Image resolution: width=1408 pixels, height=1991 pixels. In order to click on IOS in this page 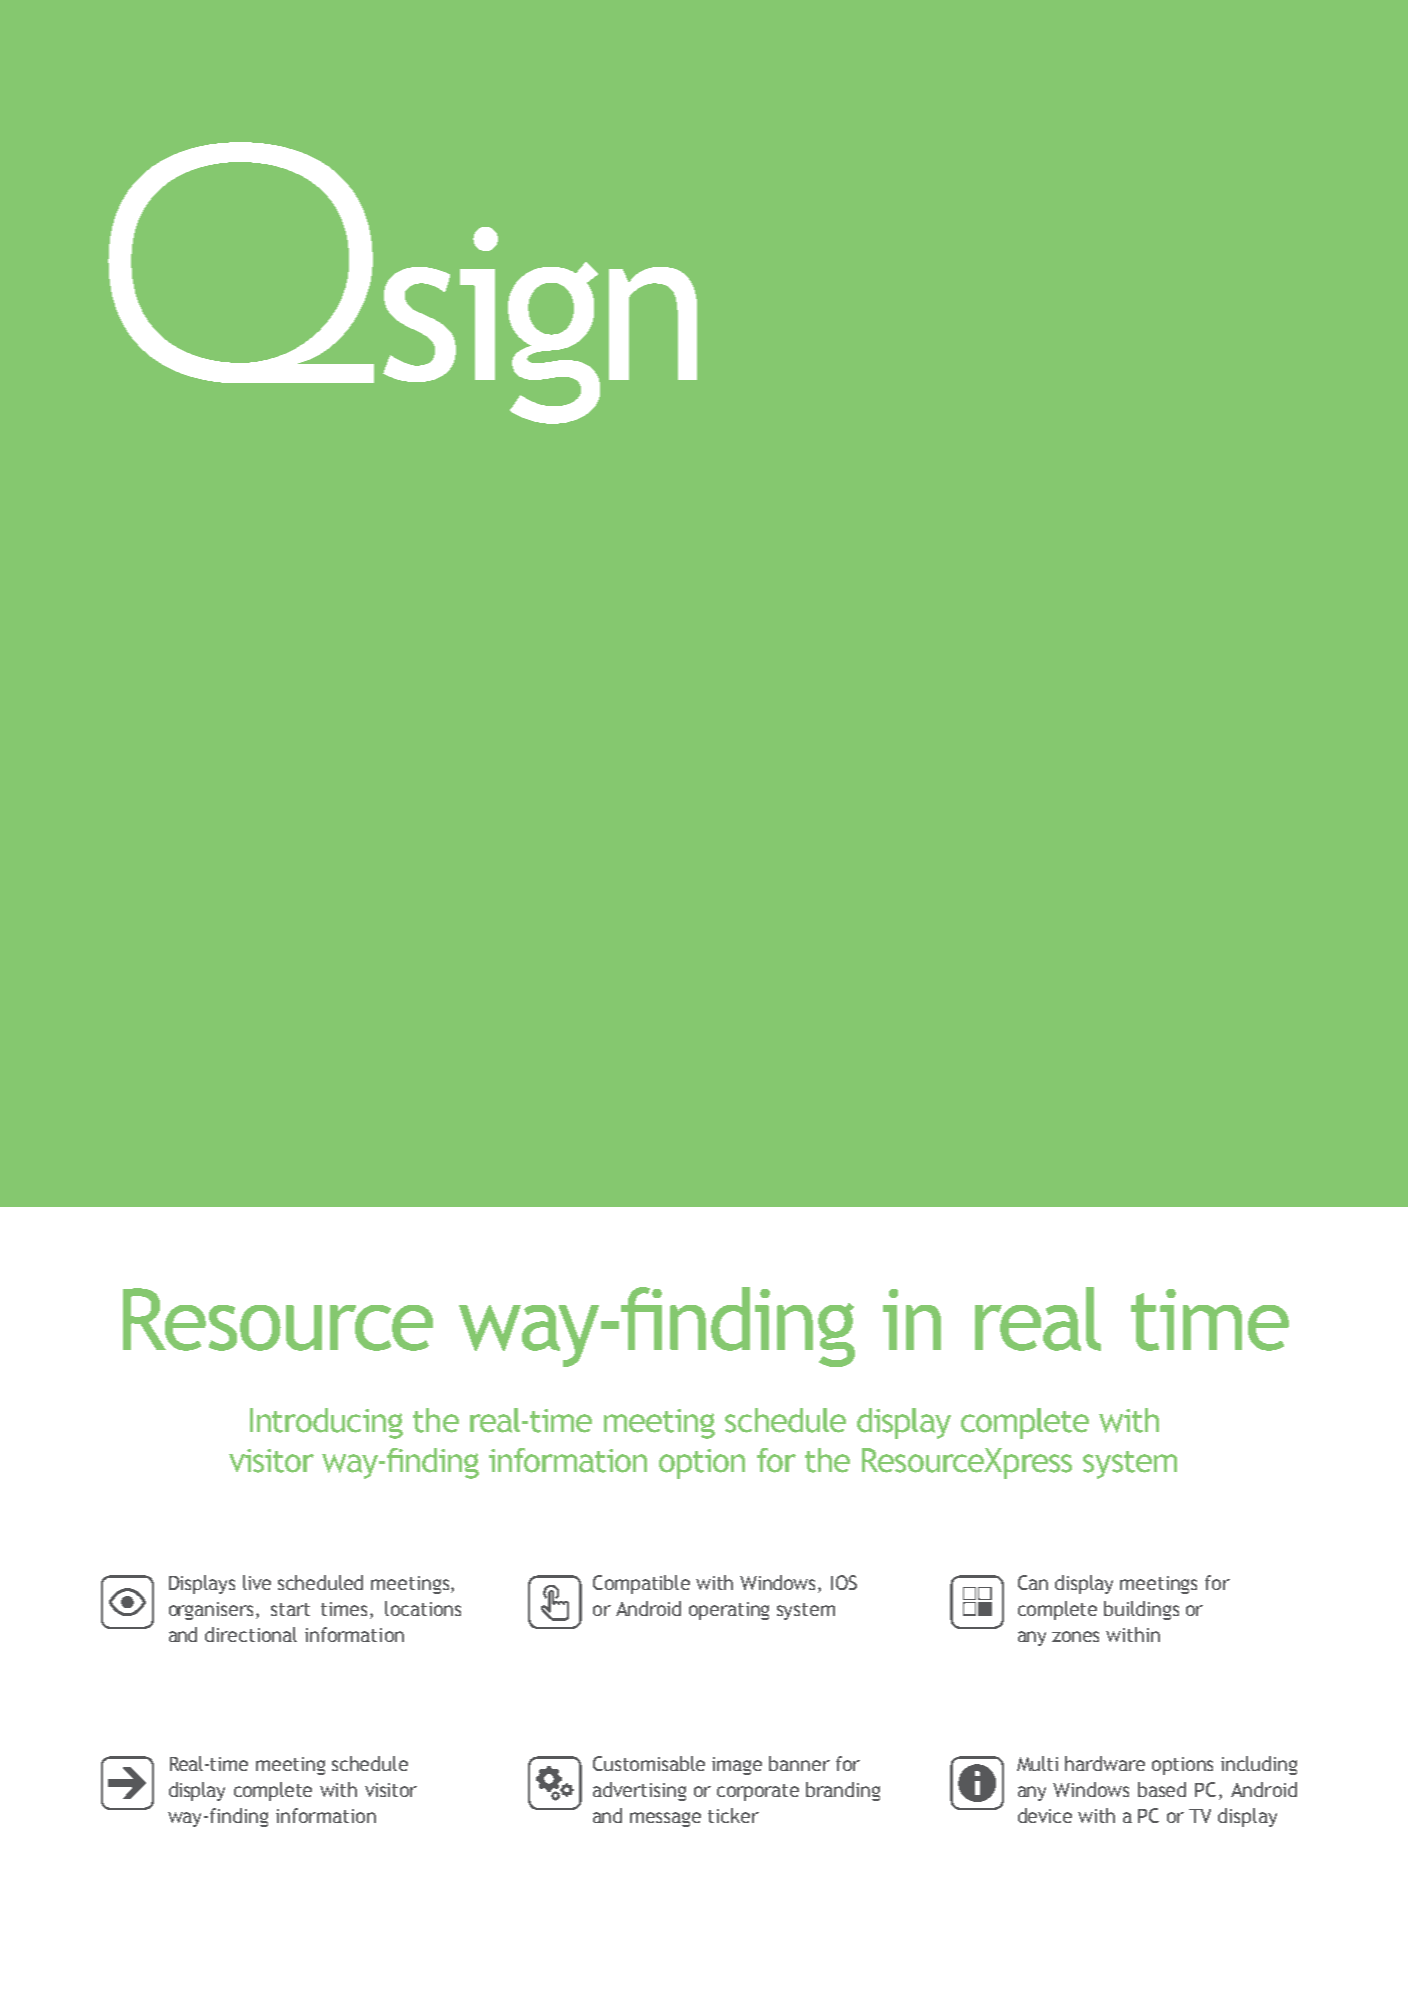, I will do `click(844, 1582)`.
